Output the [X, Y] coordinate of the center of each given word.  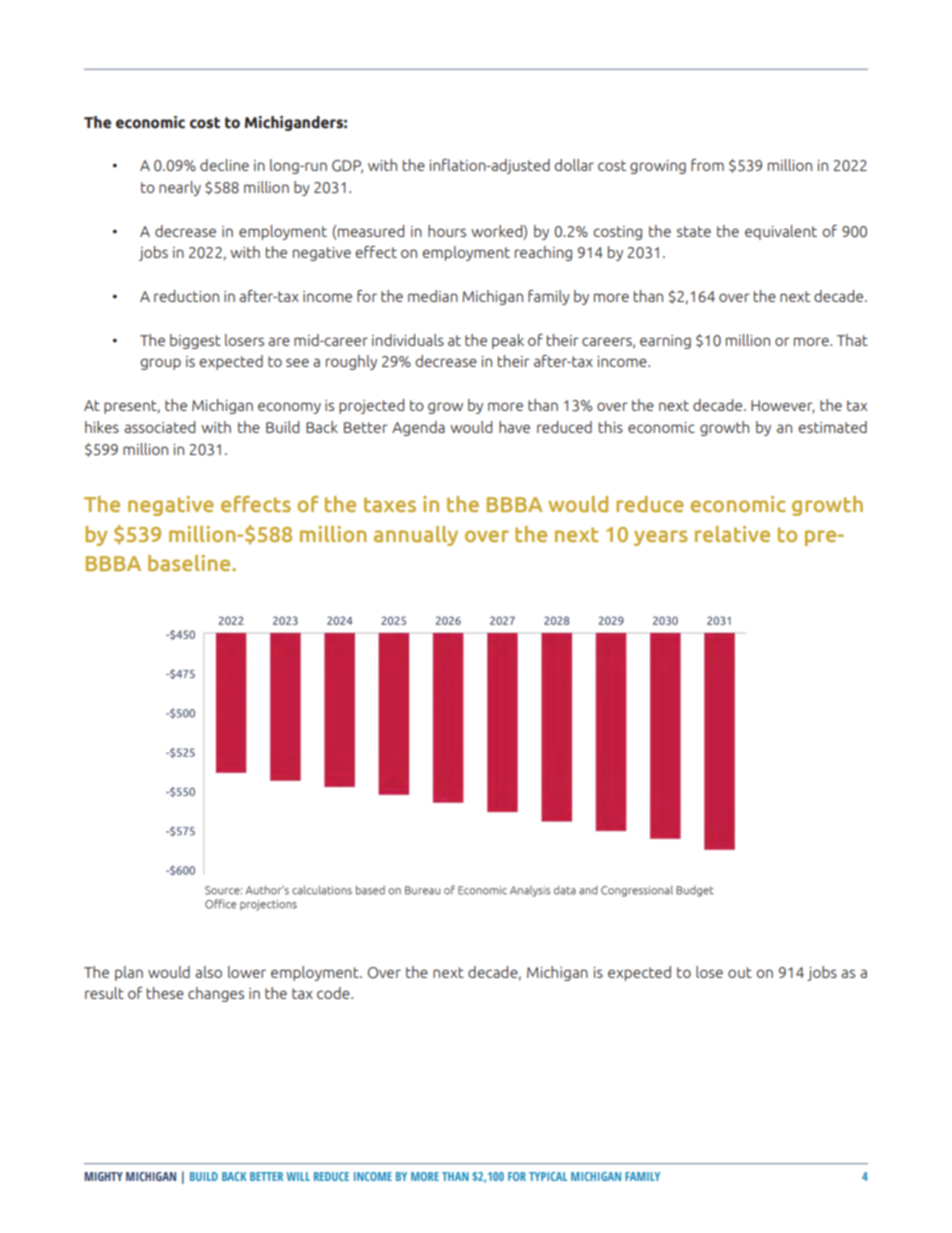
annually [416, 536]
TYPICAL [548, 1176]
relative [732, 534]
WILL [298, 1176]
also [208, 972]
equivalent [781, 232]
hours [447, 231]
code [334, 993]
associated [159, 427]
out [740, 972]
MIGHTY [103, 1176]
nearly [180, 188]
